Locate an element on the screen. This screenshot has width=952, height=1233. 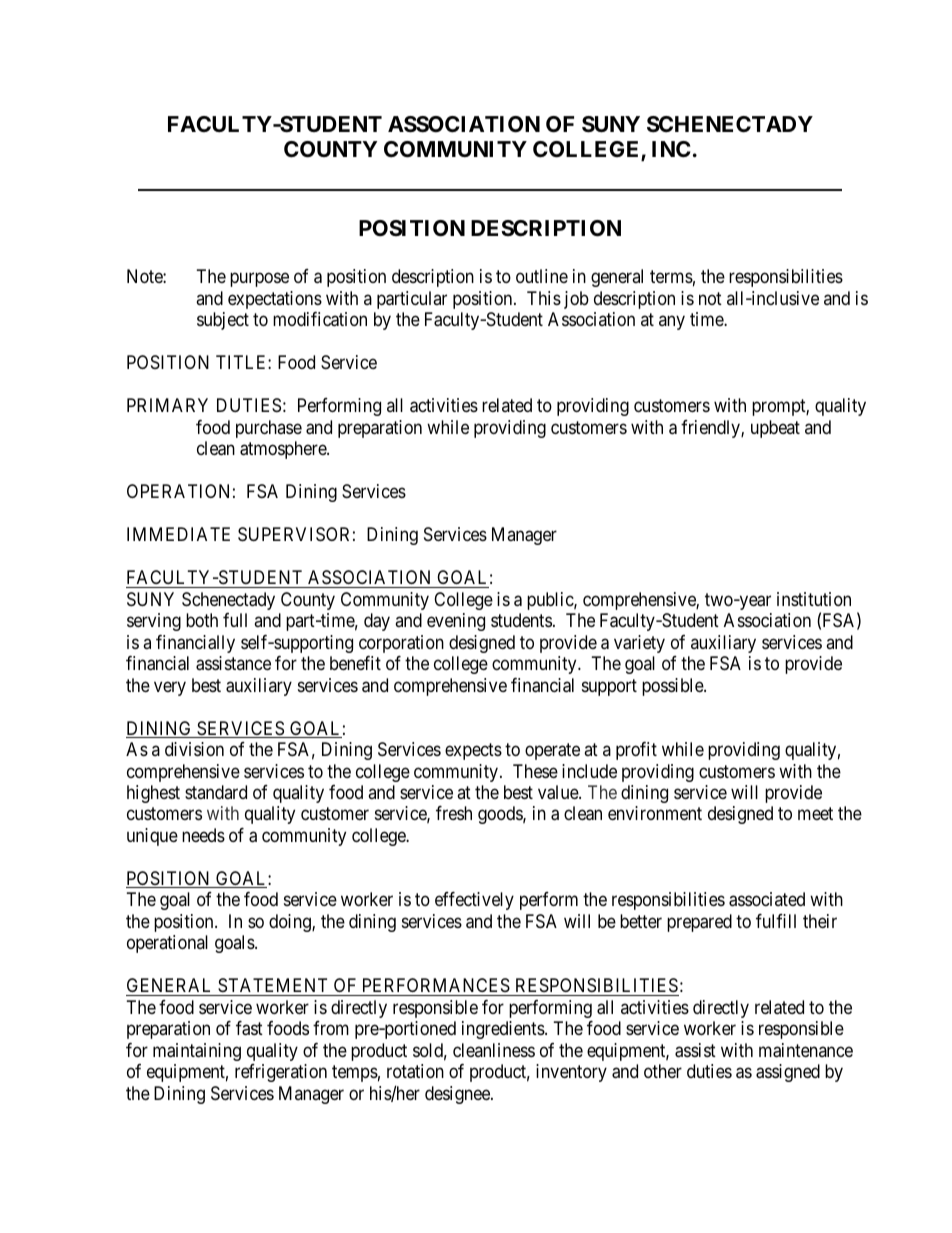
any is located at coordinates (672, 323).
